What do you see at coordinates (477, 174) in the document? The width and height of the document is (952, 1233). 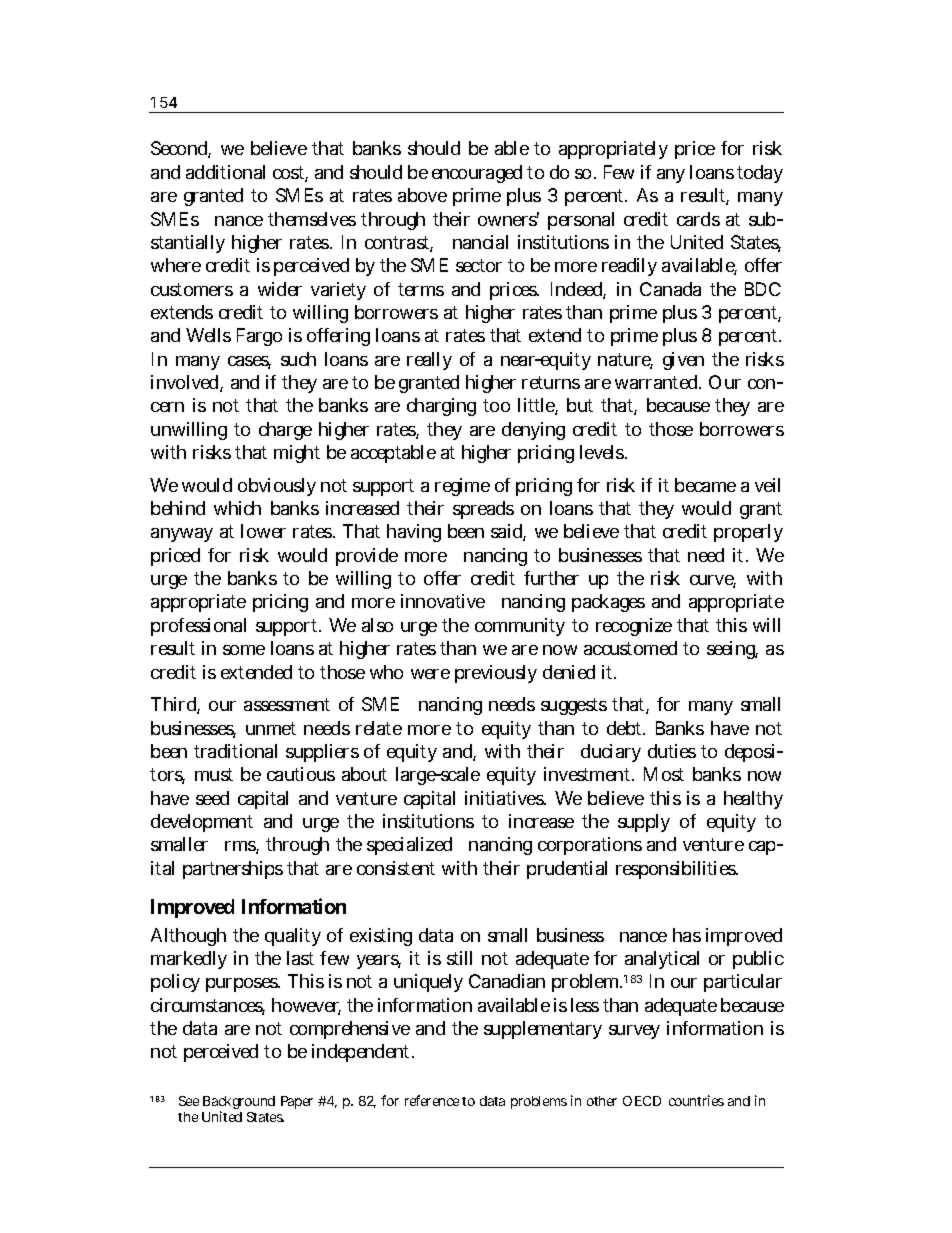 I see `encouraged` at bounding box center [477, 174].
